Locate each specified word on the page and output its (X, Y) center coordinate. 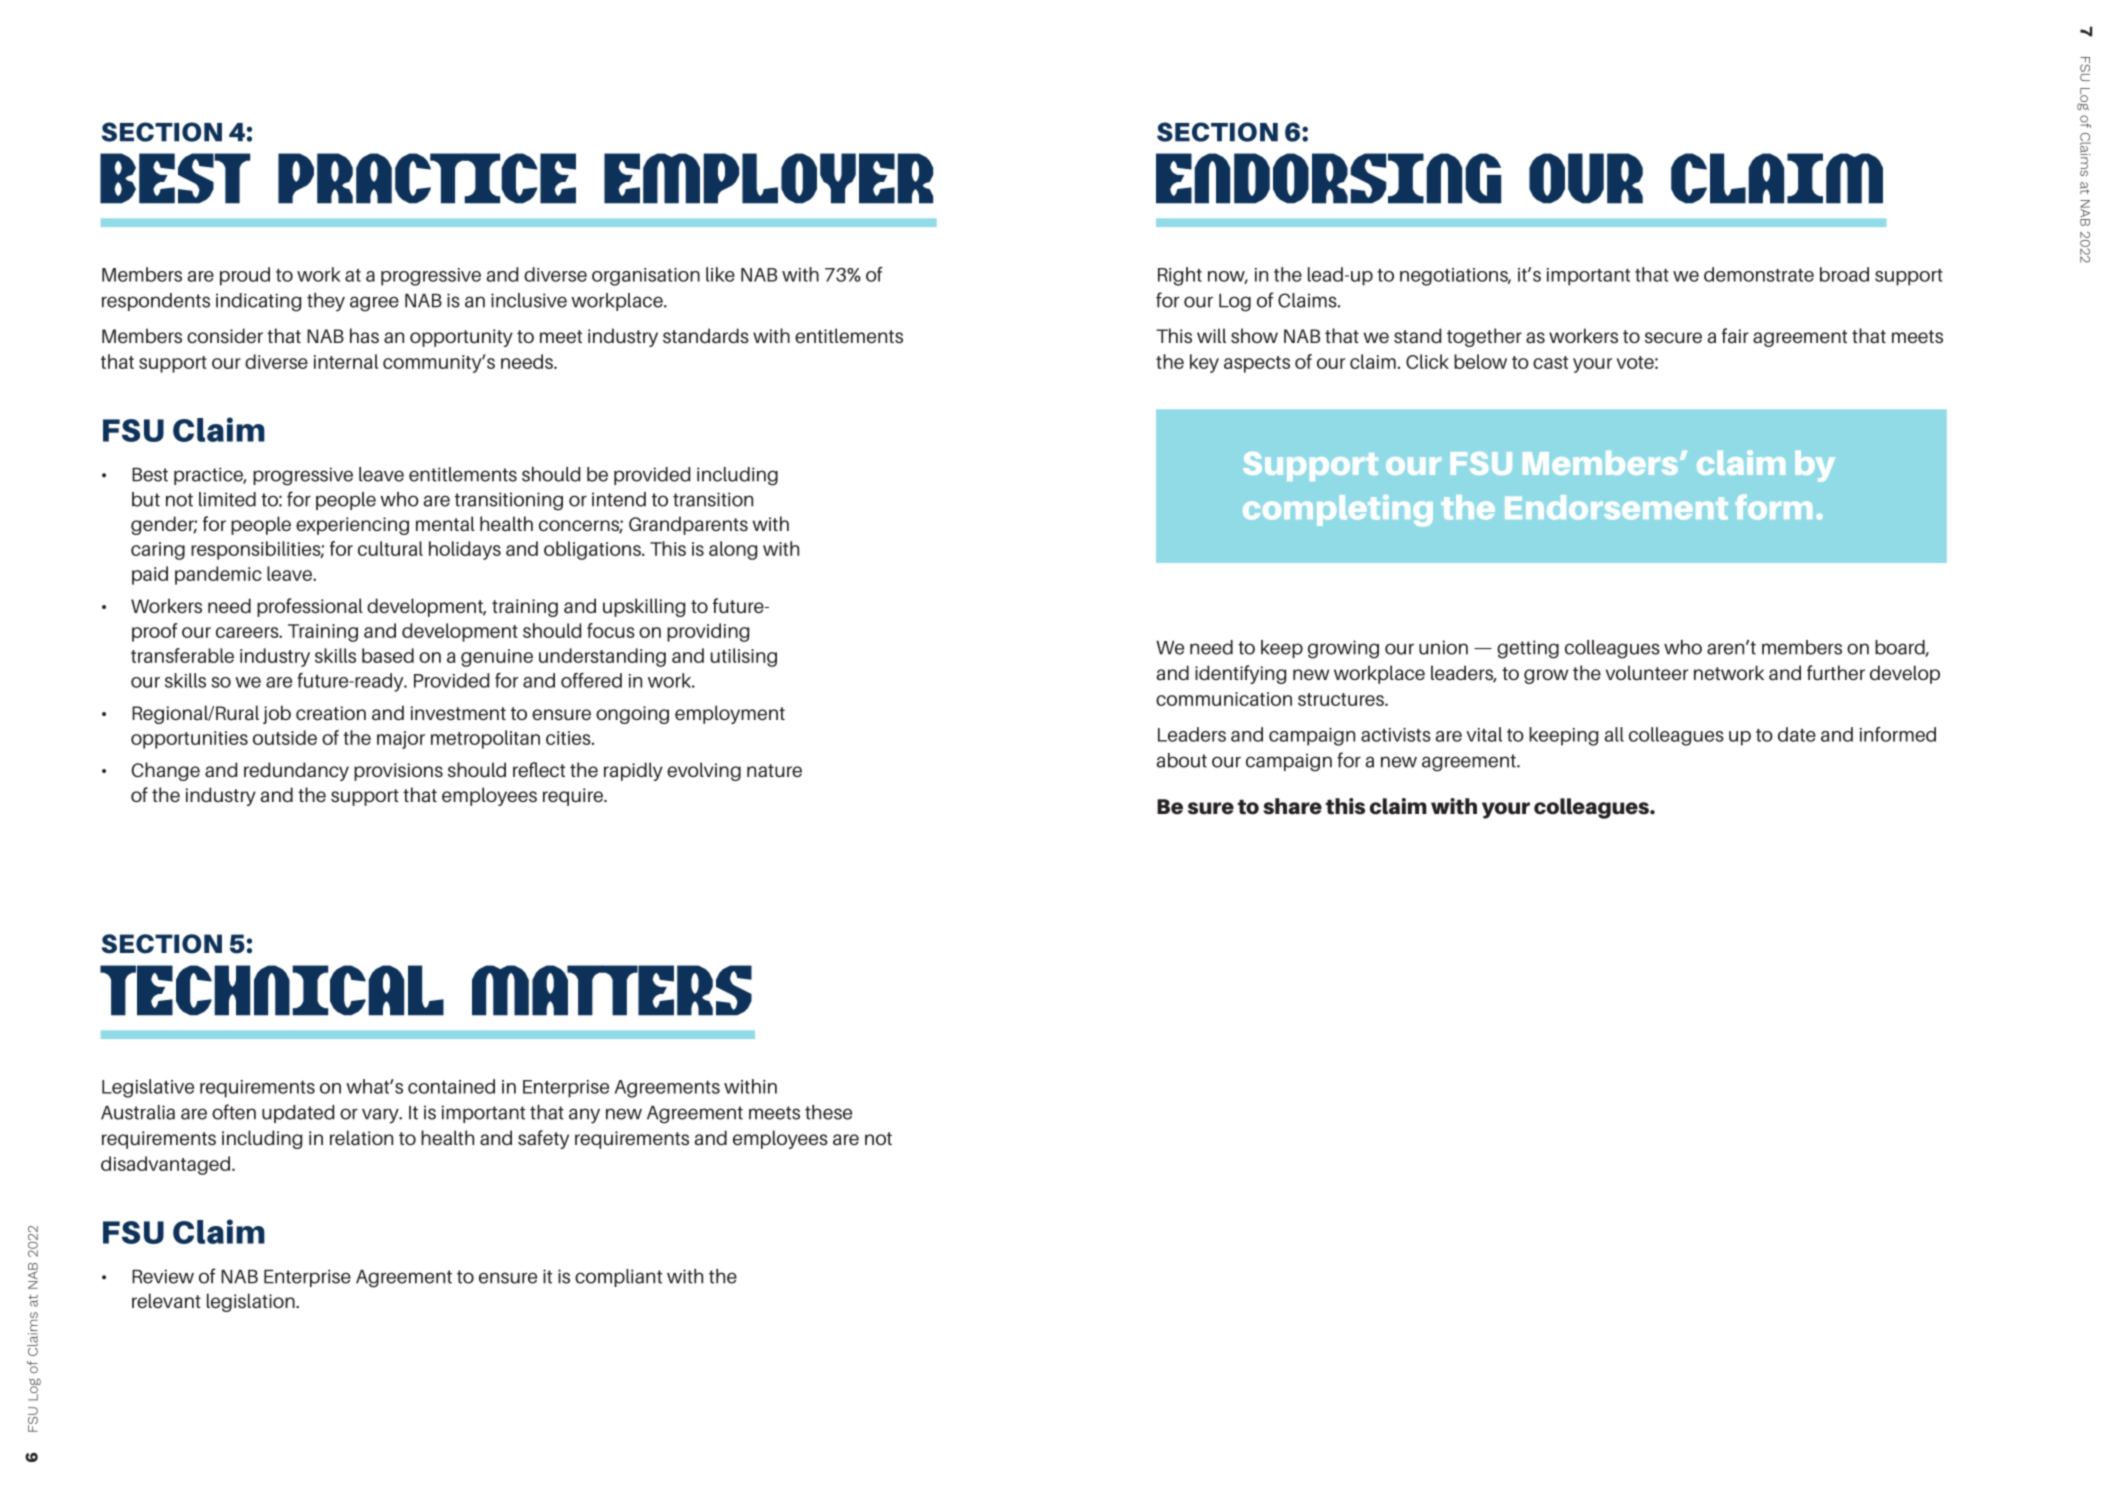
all (1614, 734)
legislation (252, 1302)
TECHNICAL (272, 990)
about (1181, 760)
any (584, 1116)
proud (245, 276)
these (828, 1112)
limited (227, 499)
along (733, 550)
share (1292, 806)
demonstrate (1759, 274)
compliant (618, 1278)
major (401, 740)
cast (1550, 362)
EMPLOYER (768, 178)
